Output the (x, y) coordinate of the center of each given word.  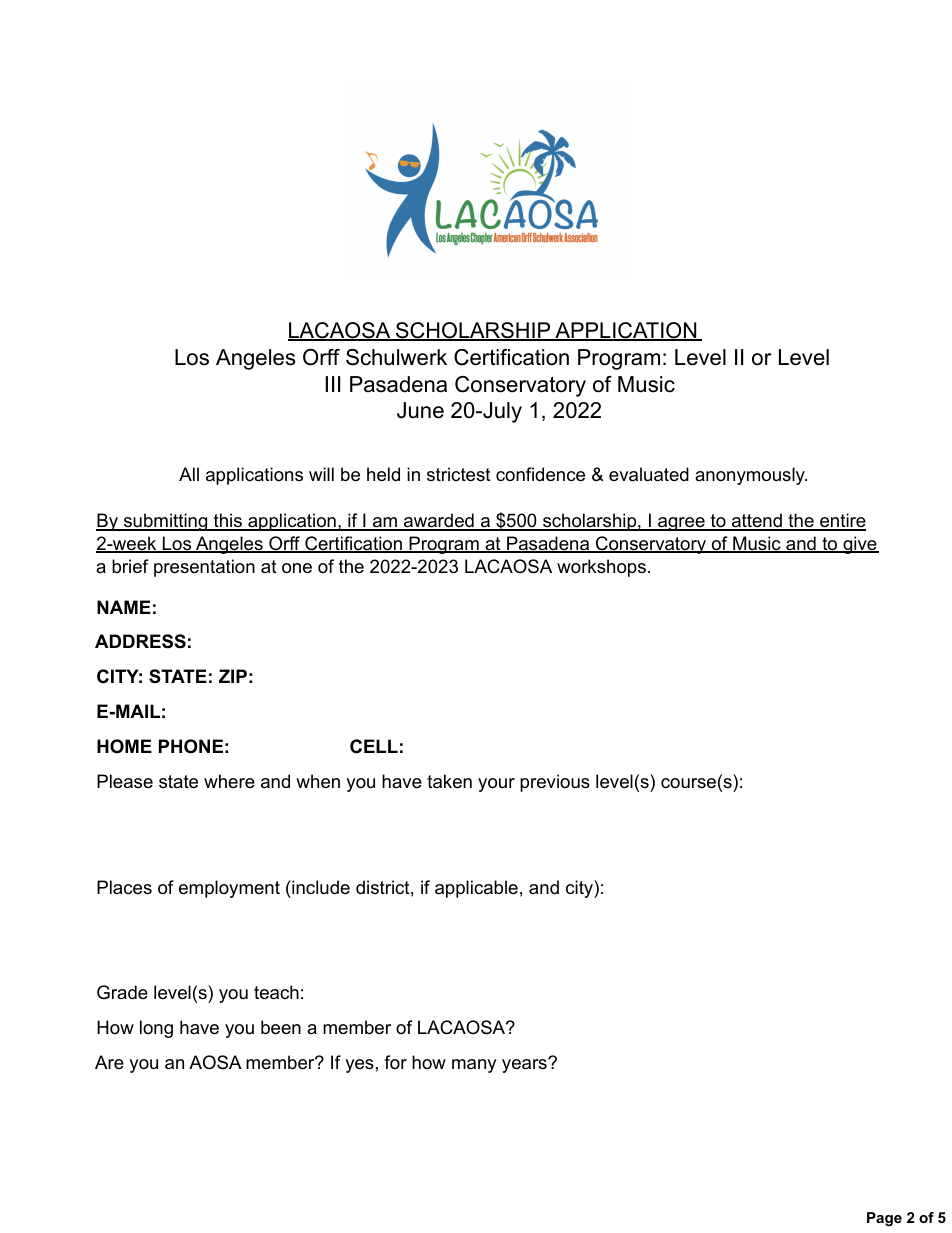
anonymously (751, 476)
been (281, 1027)
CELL (374, 746)
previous (555, 783)
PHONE (191, 746)
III (333, 384)
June (420, 410)
